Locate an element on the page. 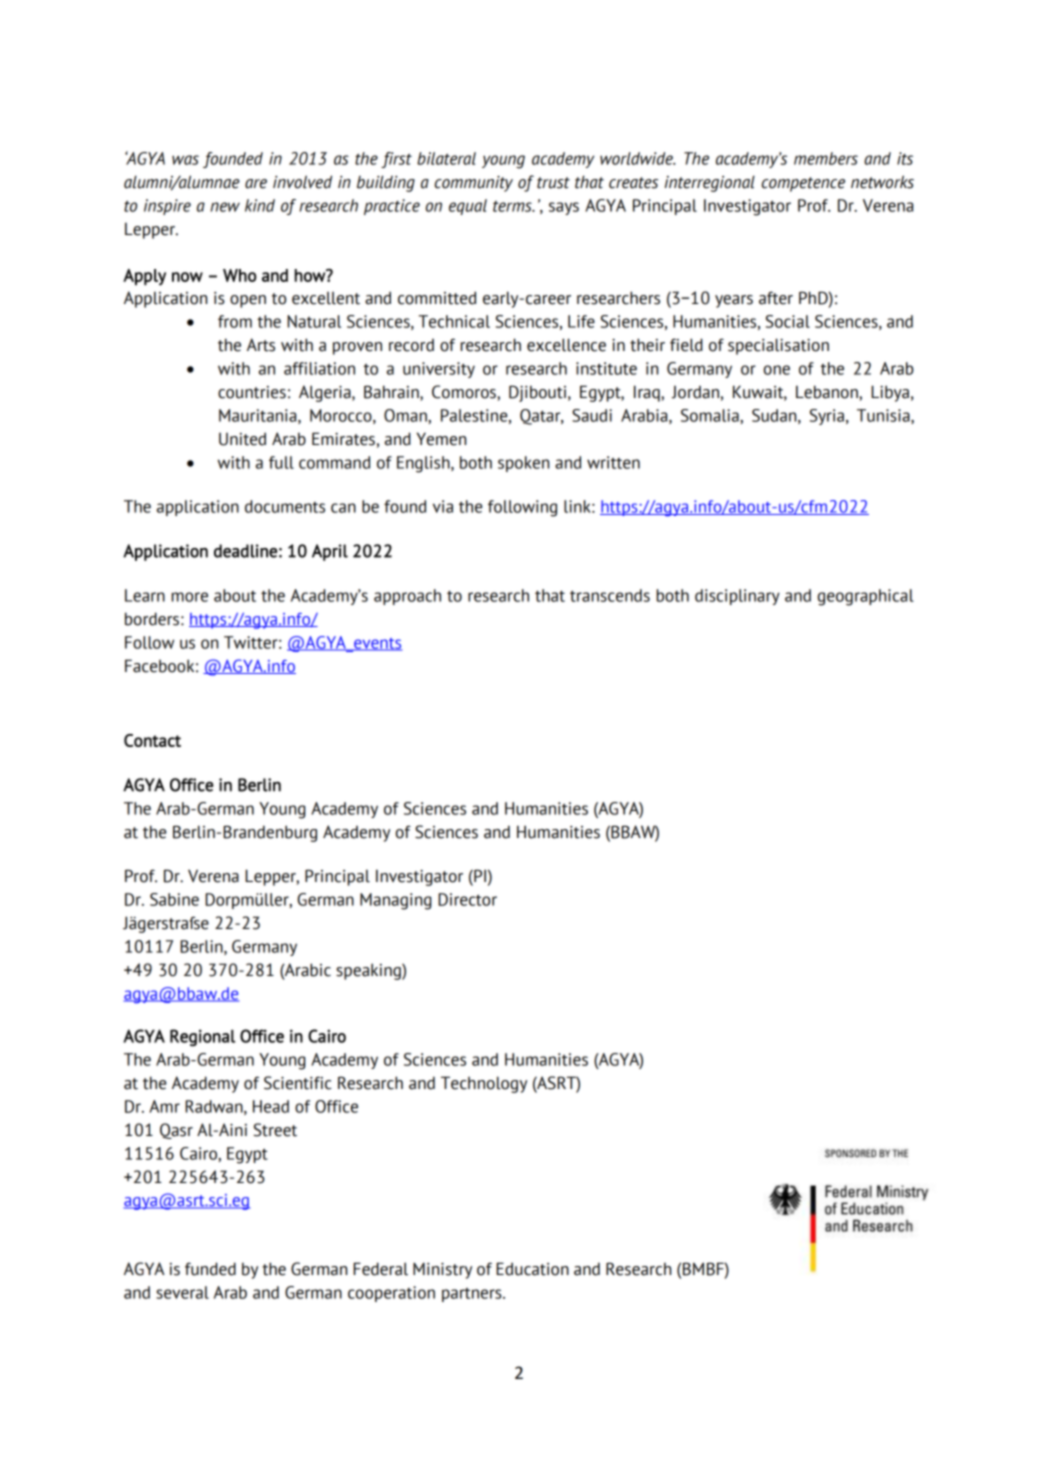 This page has width=1038, height=1469. Saudi is located at coordinates (592, 415).
